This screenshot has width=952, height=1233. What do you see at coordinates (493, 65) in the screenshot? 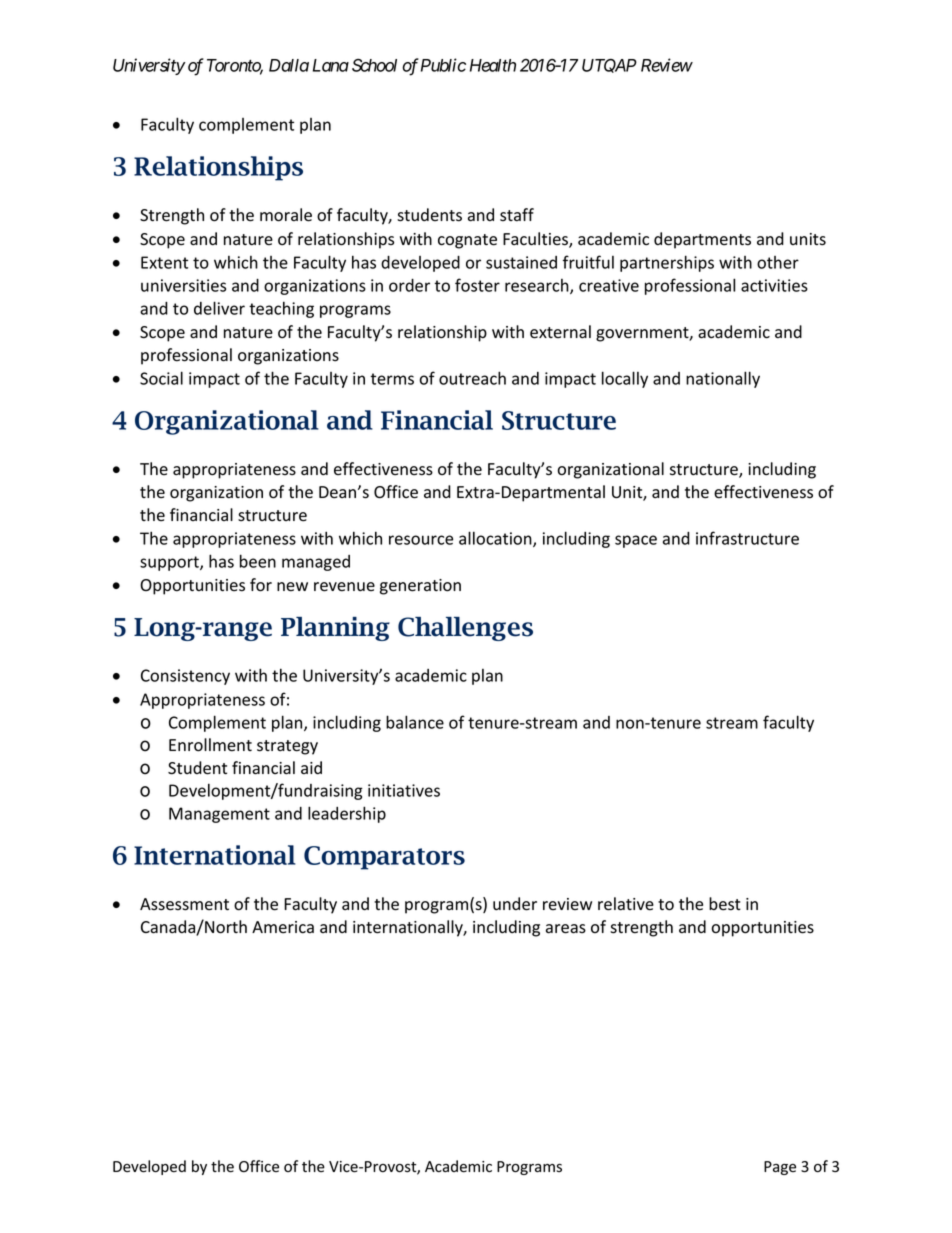
I see `Health` at bounding box center [493, 65].
